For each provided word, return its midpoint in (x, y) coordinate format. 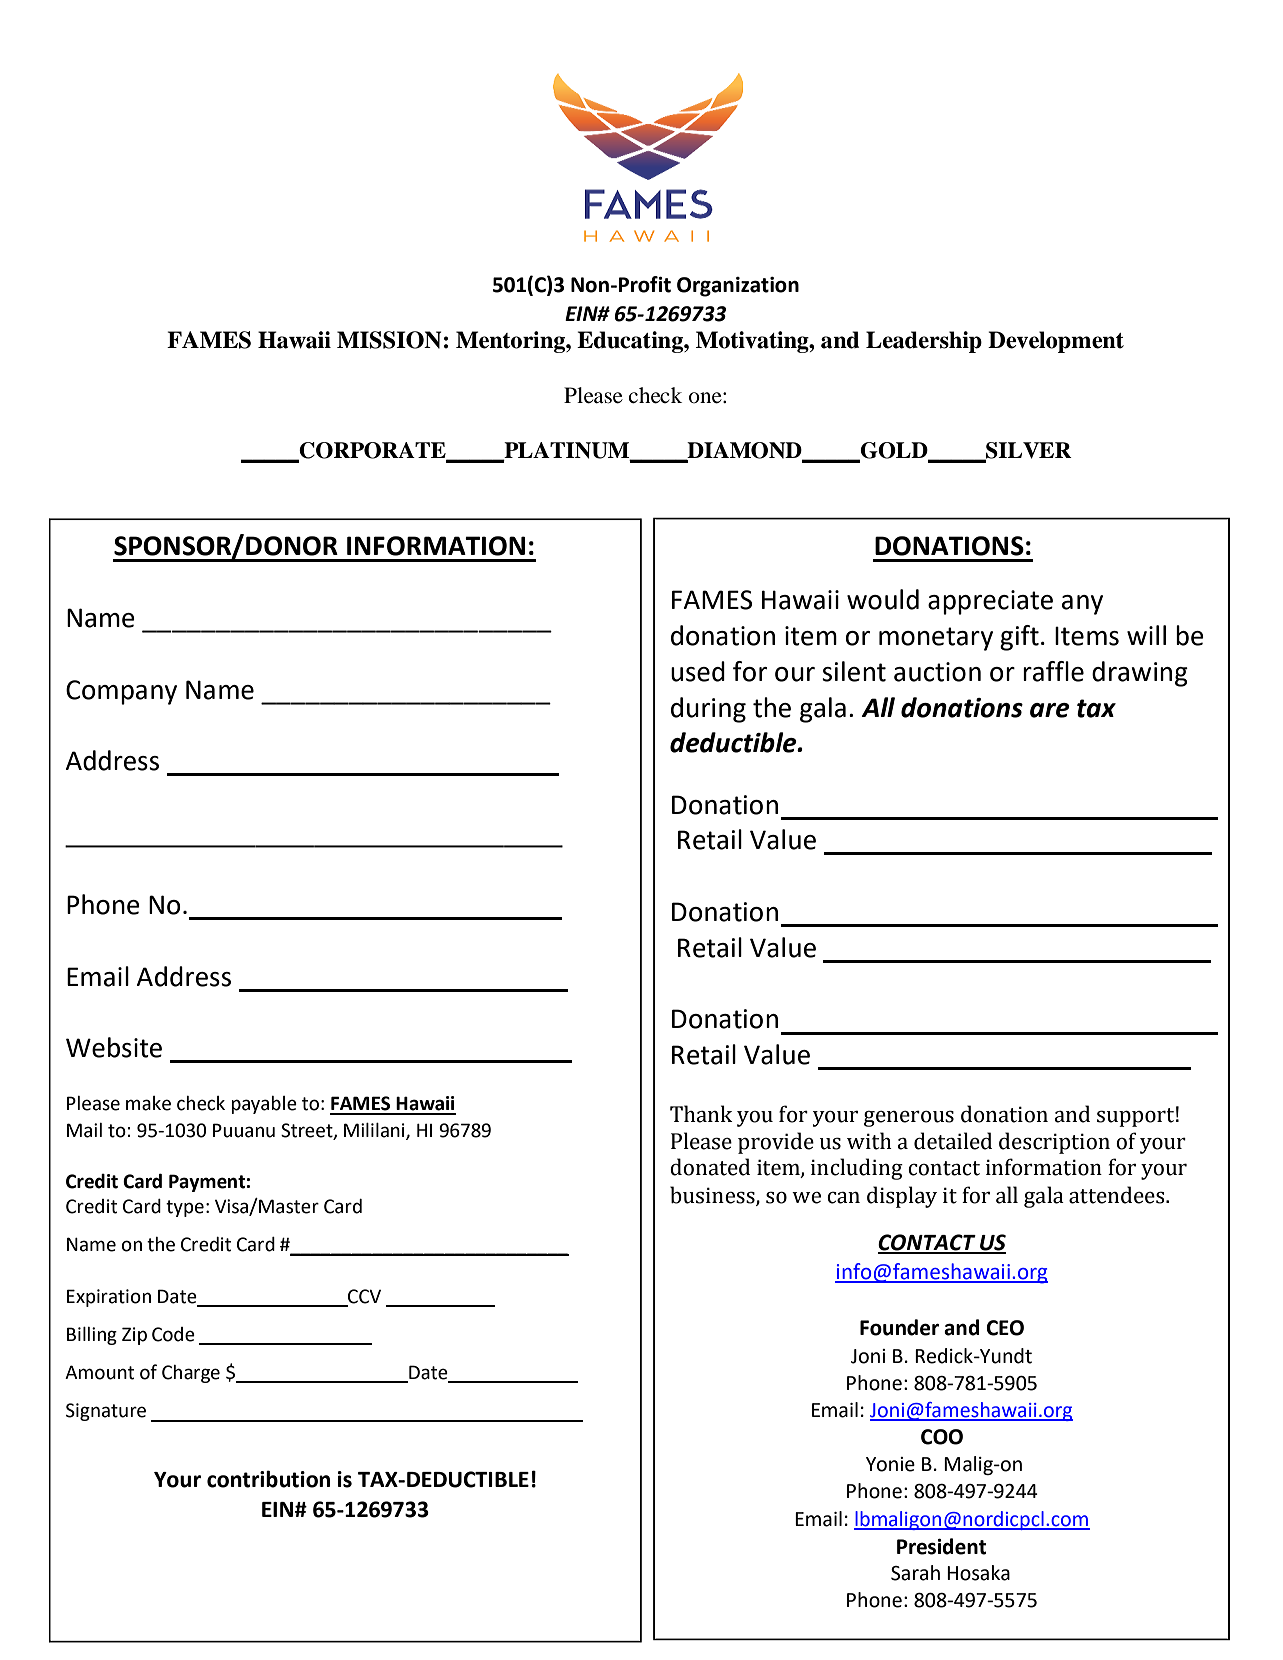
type (185, 1208)
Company (121, 692)
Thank (701, 1114)
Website (114, 1047)
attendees (1118, 1195)
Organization (738, 287)
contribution (268, 1479)
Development (1056, 342)
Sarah (915, 1573)
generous (909, 1118)
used (698, 671)
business (713, 1195)
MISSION (389, 340)
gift (1019, 638)
